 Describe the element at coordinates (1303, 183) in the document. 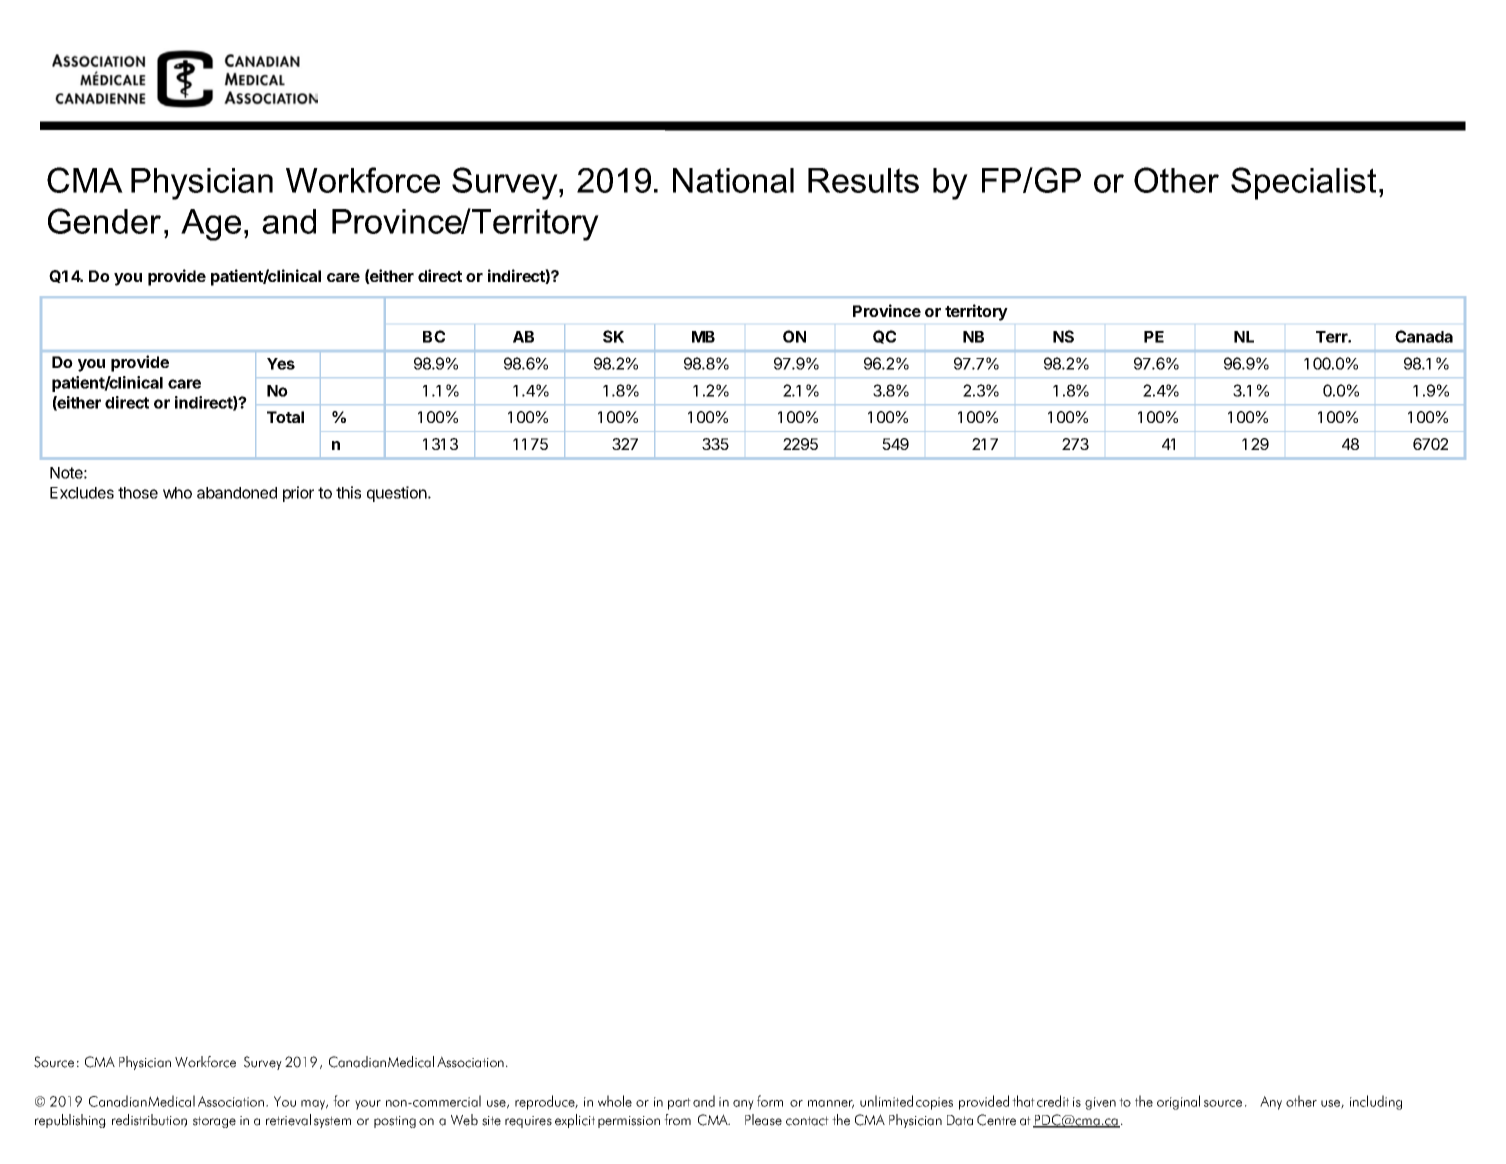

I see `Specialist` at that location.
